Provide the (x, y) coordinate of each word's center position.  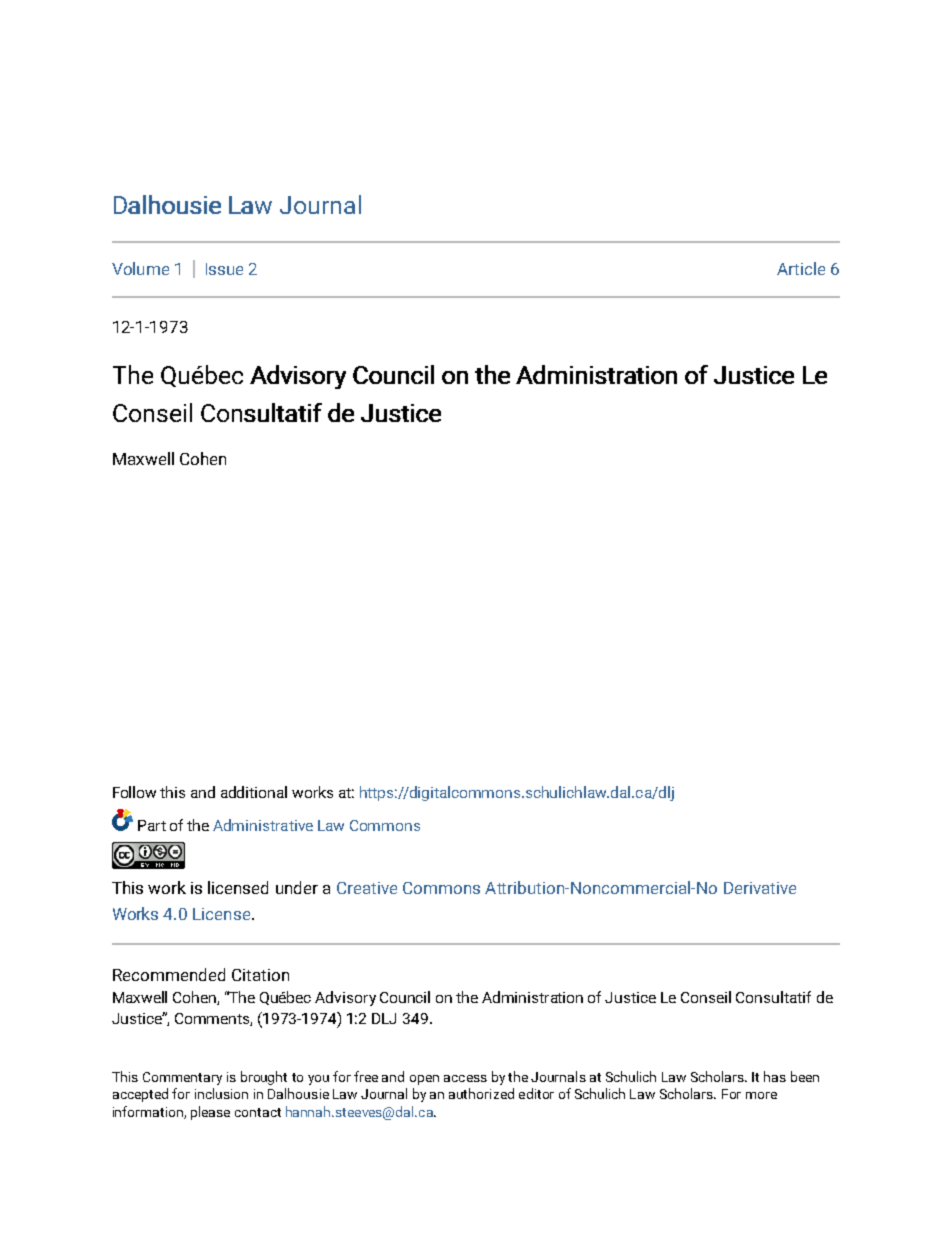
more (761, 1095)
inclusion (221, 1093)
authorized (481, 1093)
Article (801, 268)
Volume (140, 268)
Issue (224, 269)
